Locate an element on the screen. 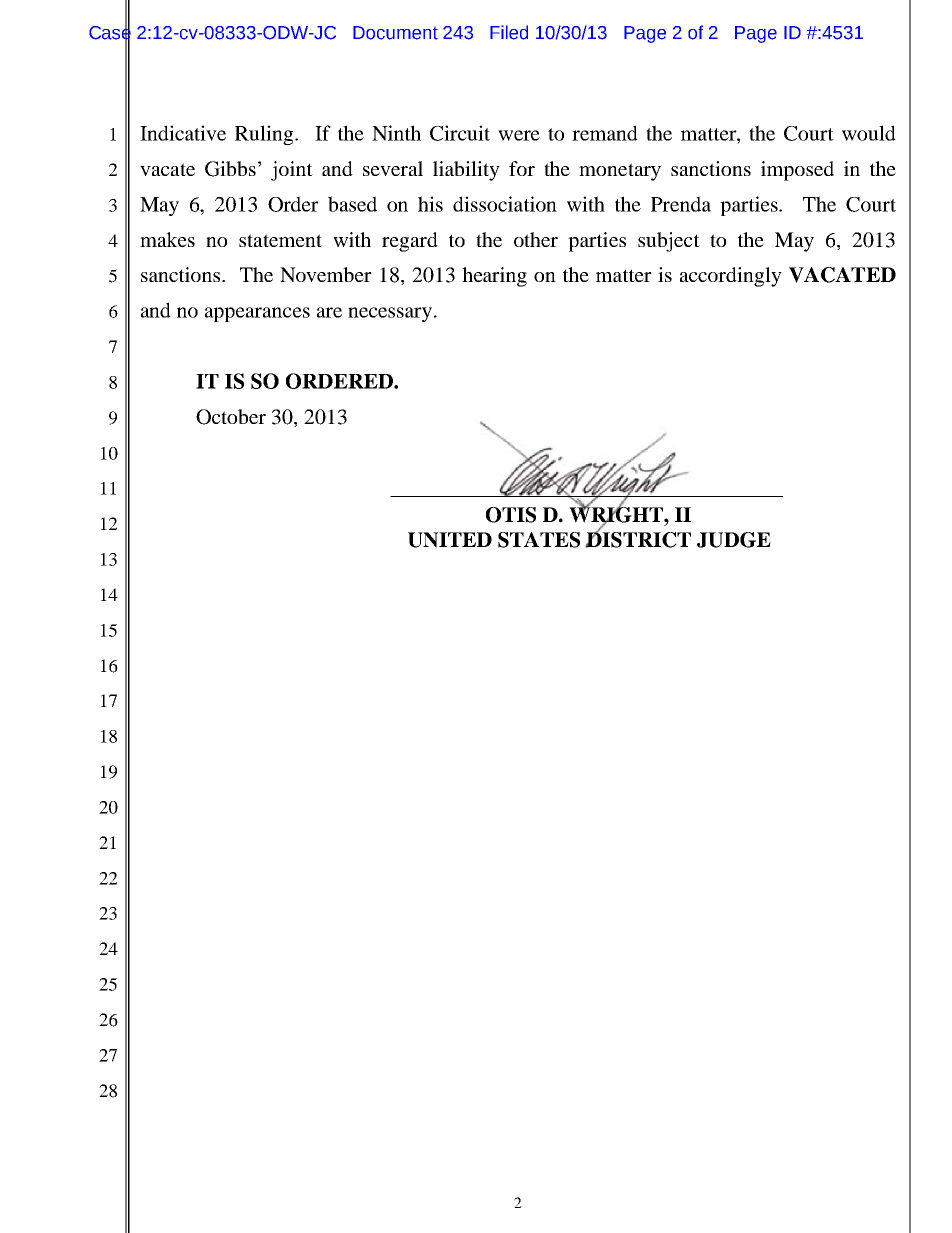 The width and height of the screenshot is (952, 1233). accordingly is located at coordinates (731, 277).
